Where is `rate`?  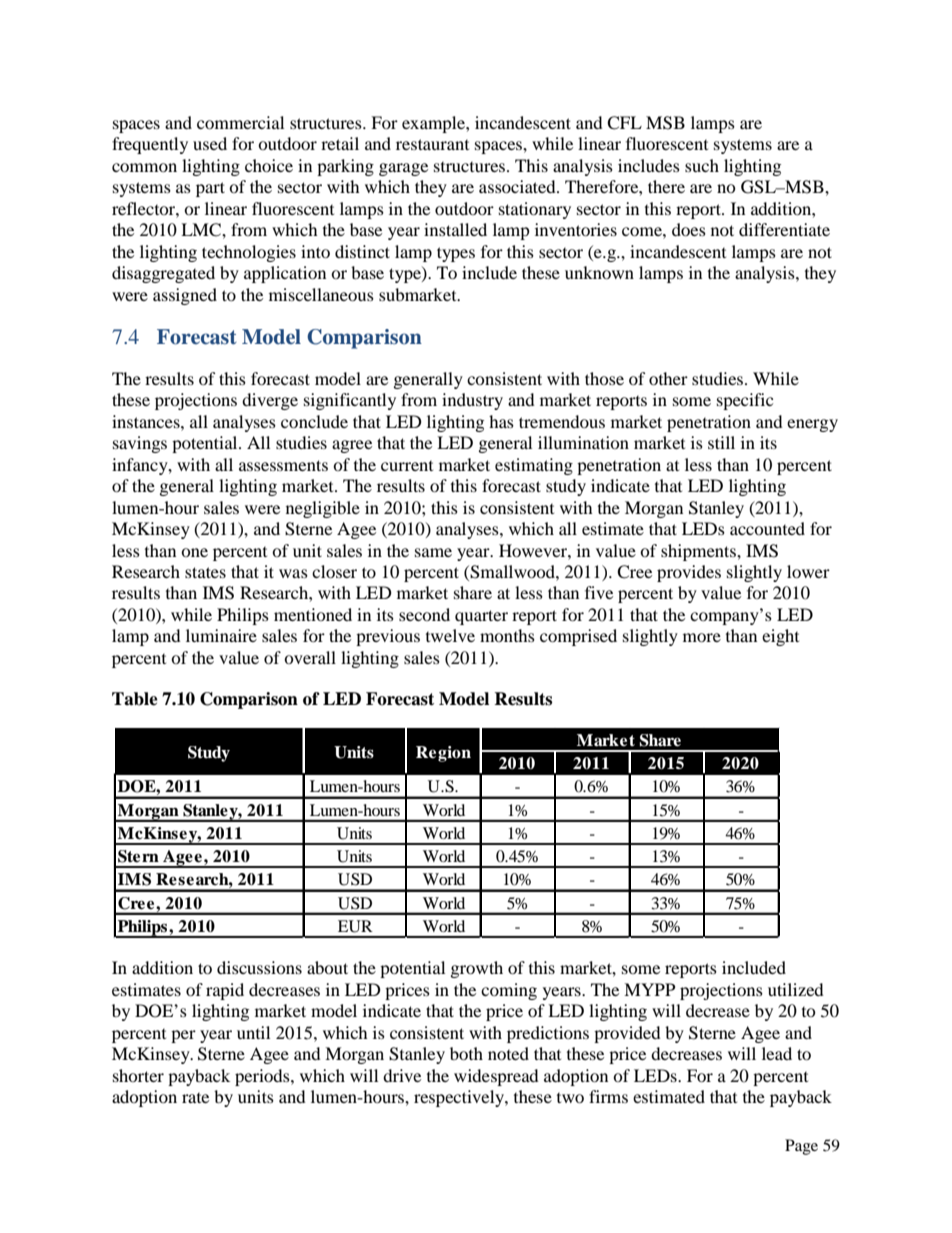
rate is located at coordinates (195, 1098).
